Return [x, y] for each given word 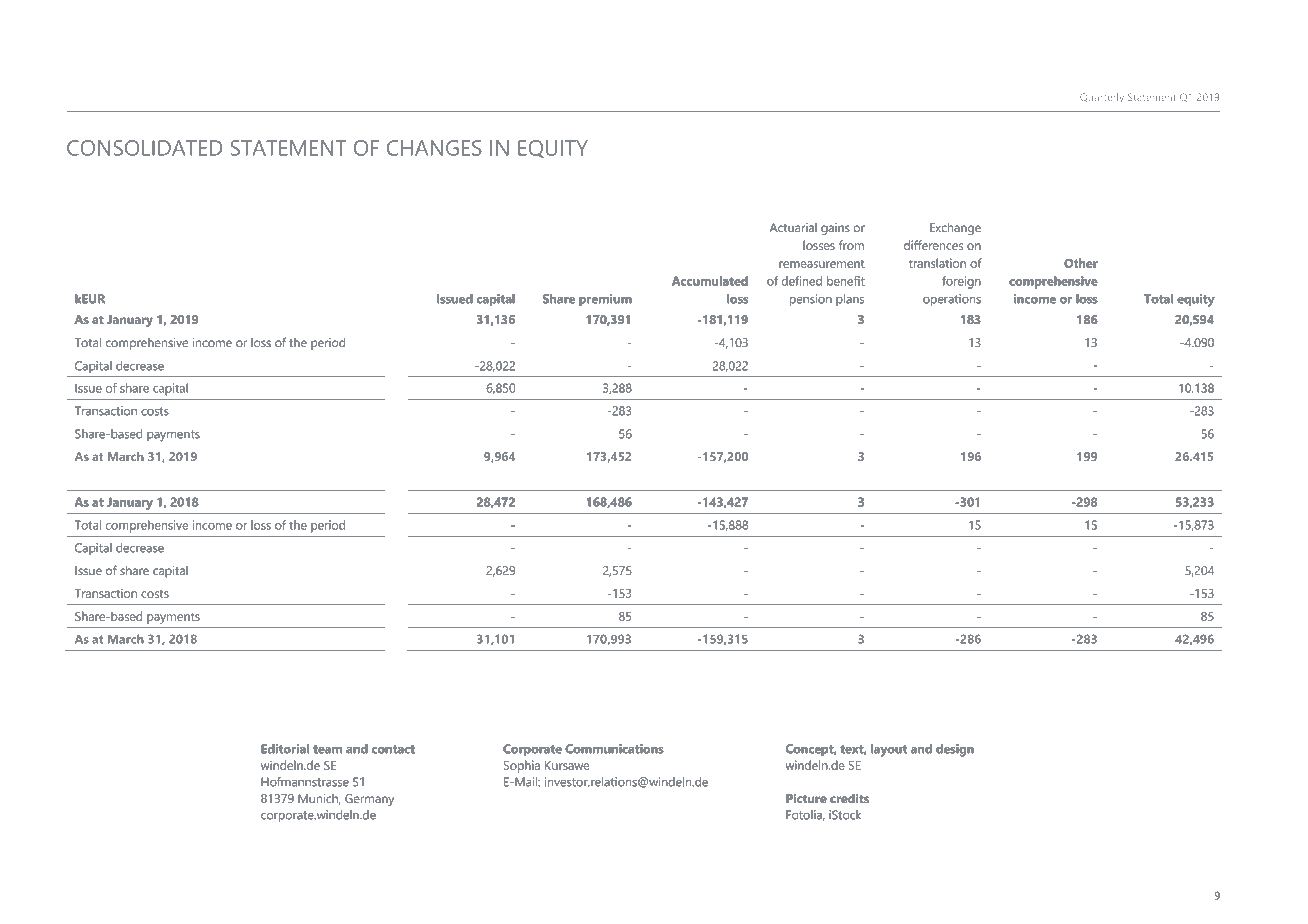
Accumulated [710, 281]
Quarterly [1102, 97]
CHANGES [434, 148]
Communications [614, 749]
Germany [369, 800]
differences [933, 245]
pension [811, 300]
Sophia [521, 766]
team [327, 749]
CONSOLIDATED [145, 148]
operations [952, 300]
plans [850, 300]
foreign [961, 282]
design [955, 750]
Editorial [285, 749]
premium [605, 300]
